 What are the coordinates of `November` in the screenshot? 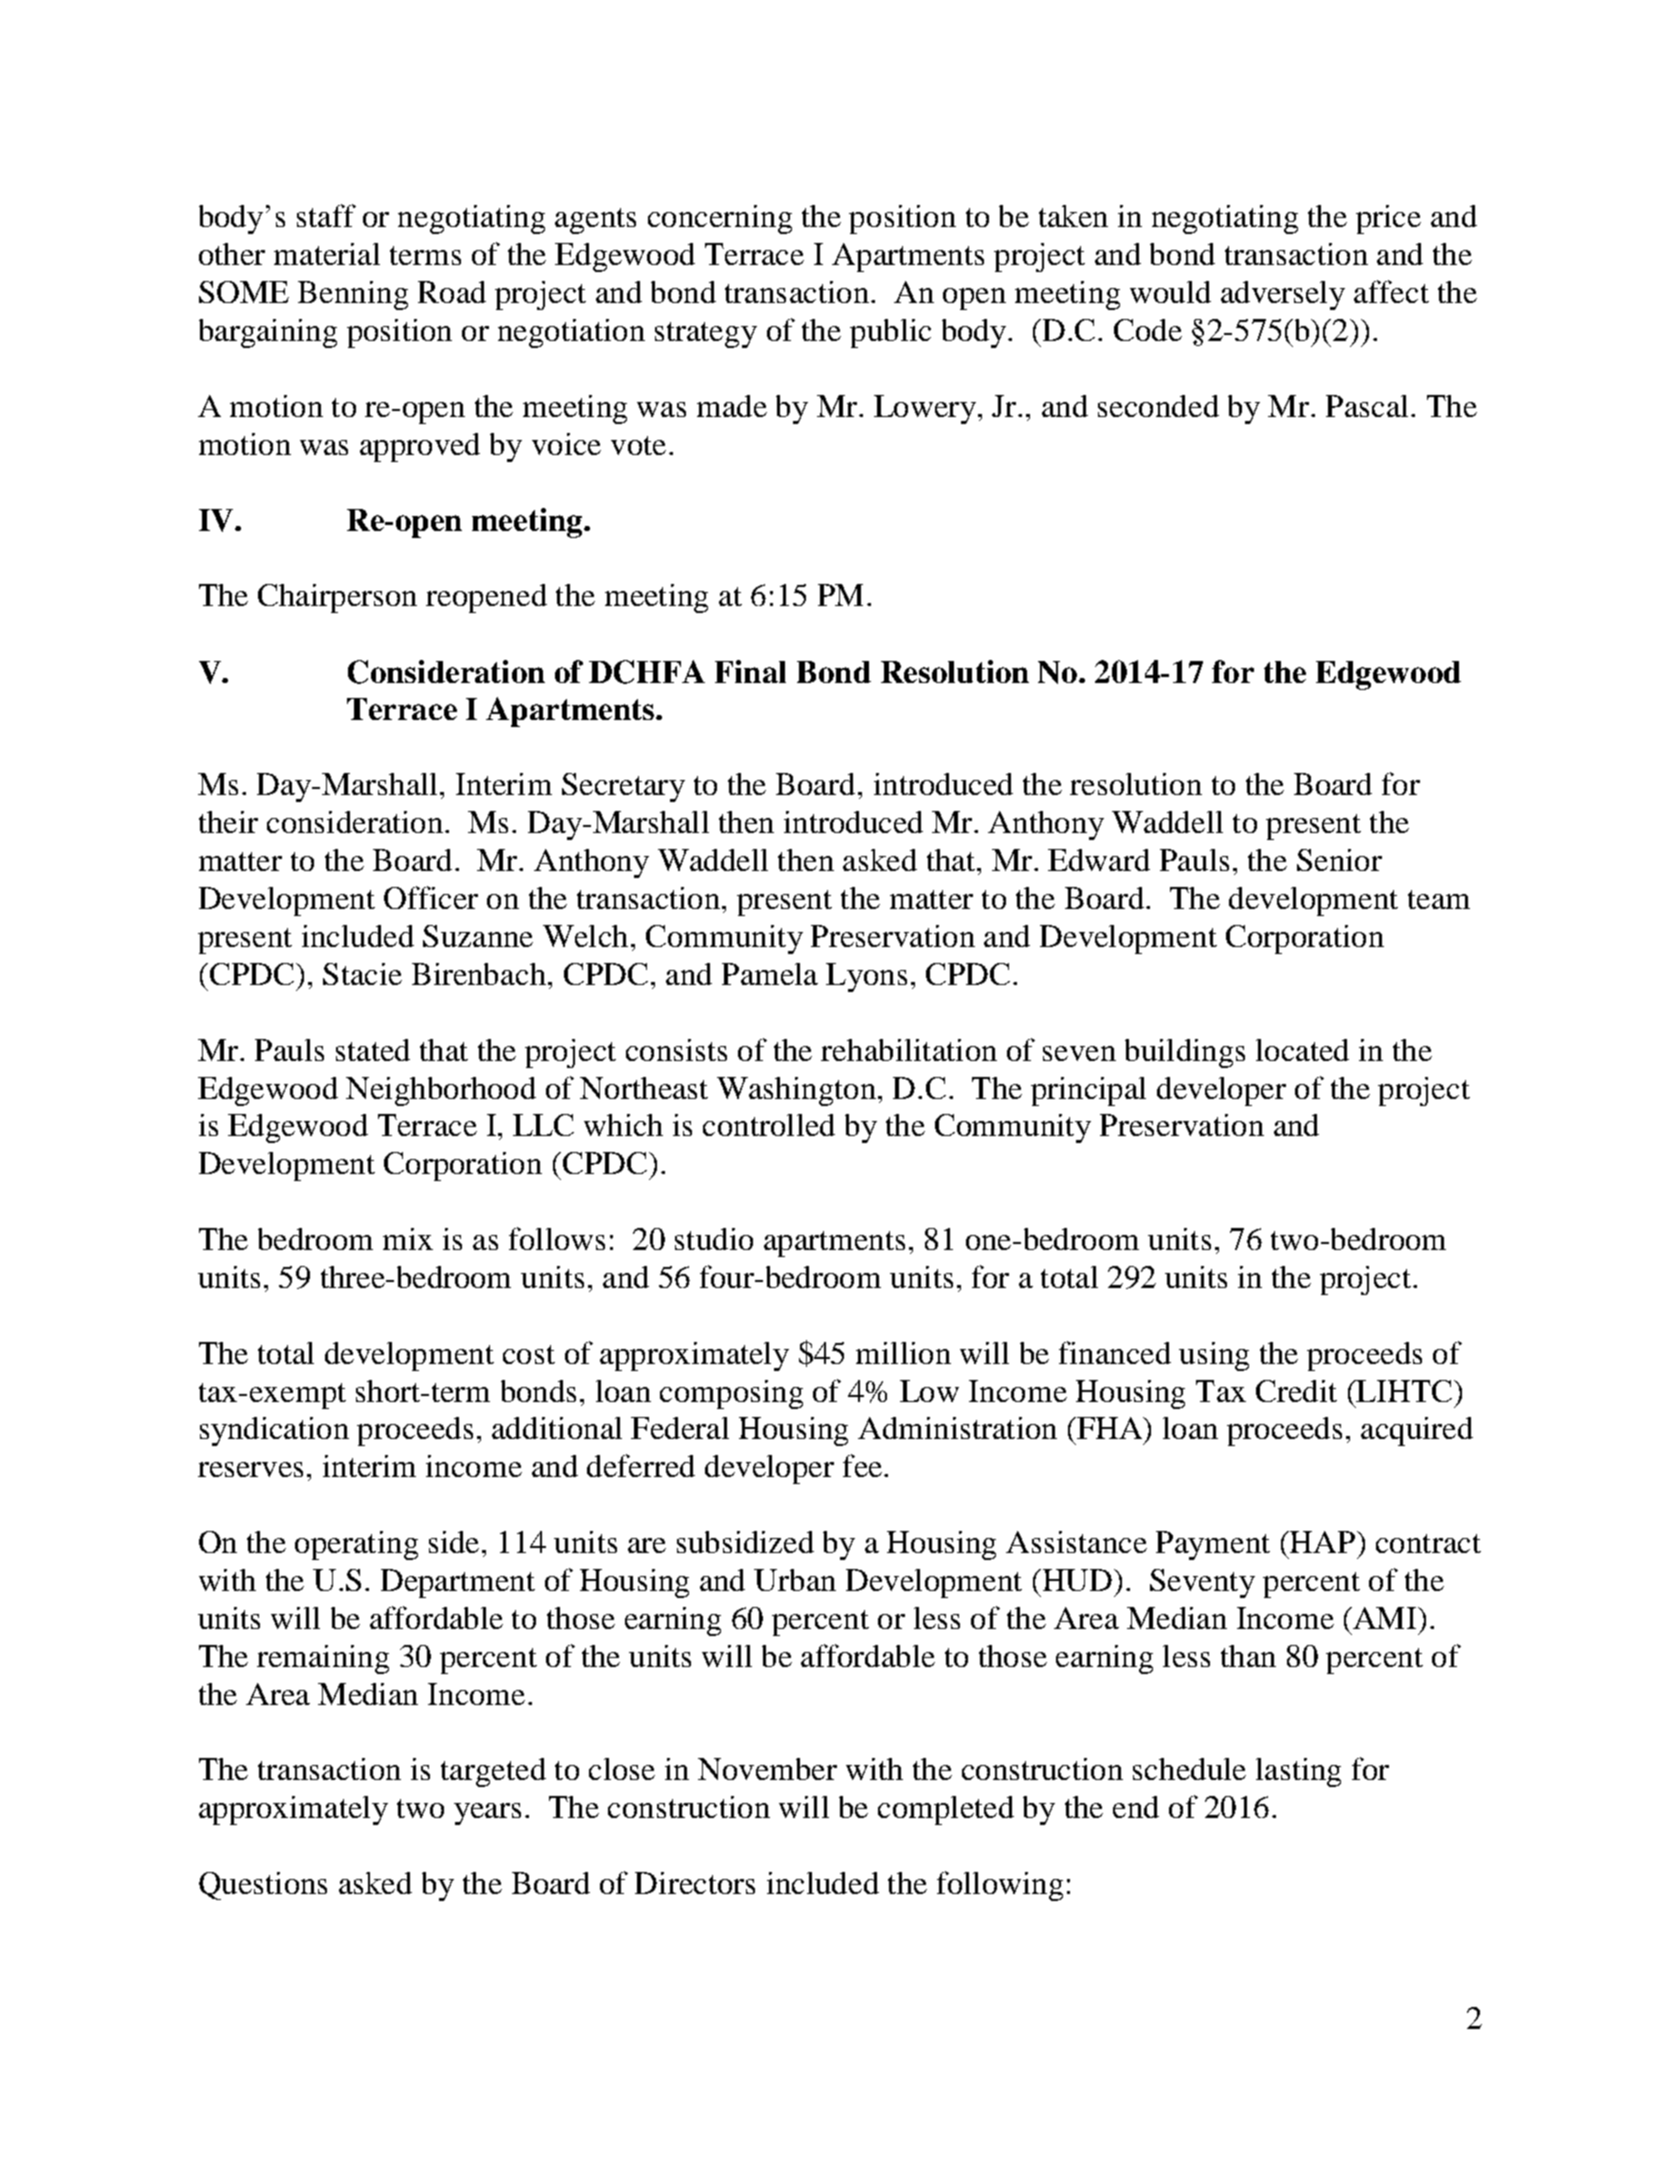 It's located at (767, 1769).
